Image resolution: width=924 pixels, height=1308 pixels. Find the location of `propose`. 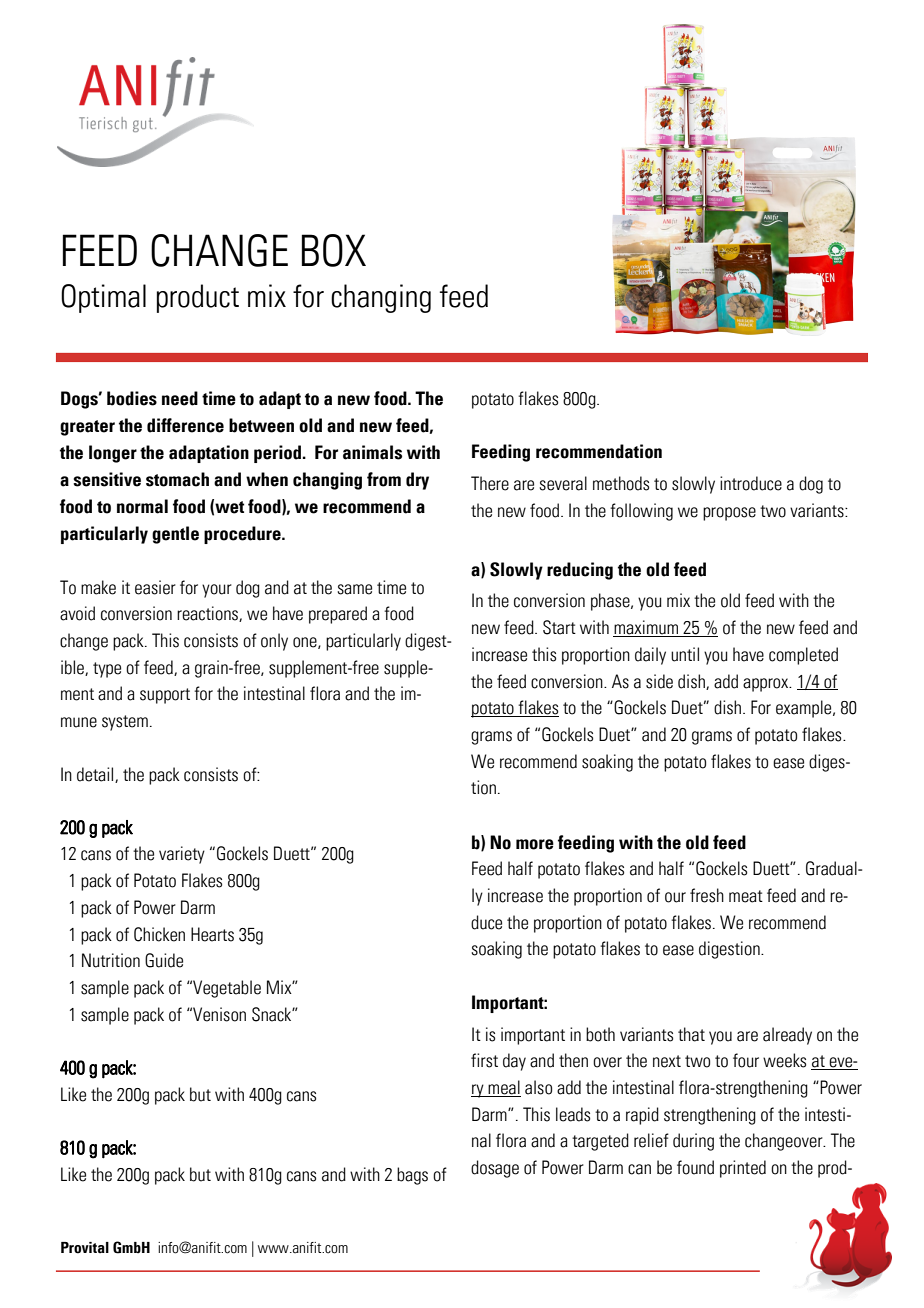

propose is located at coordinates (729, 514).
